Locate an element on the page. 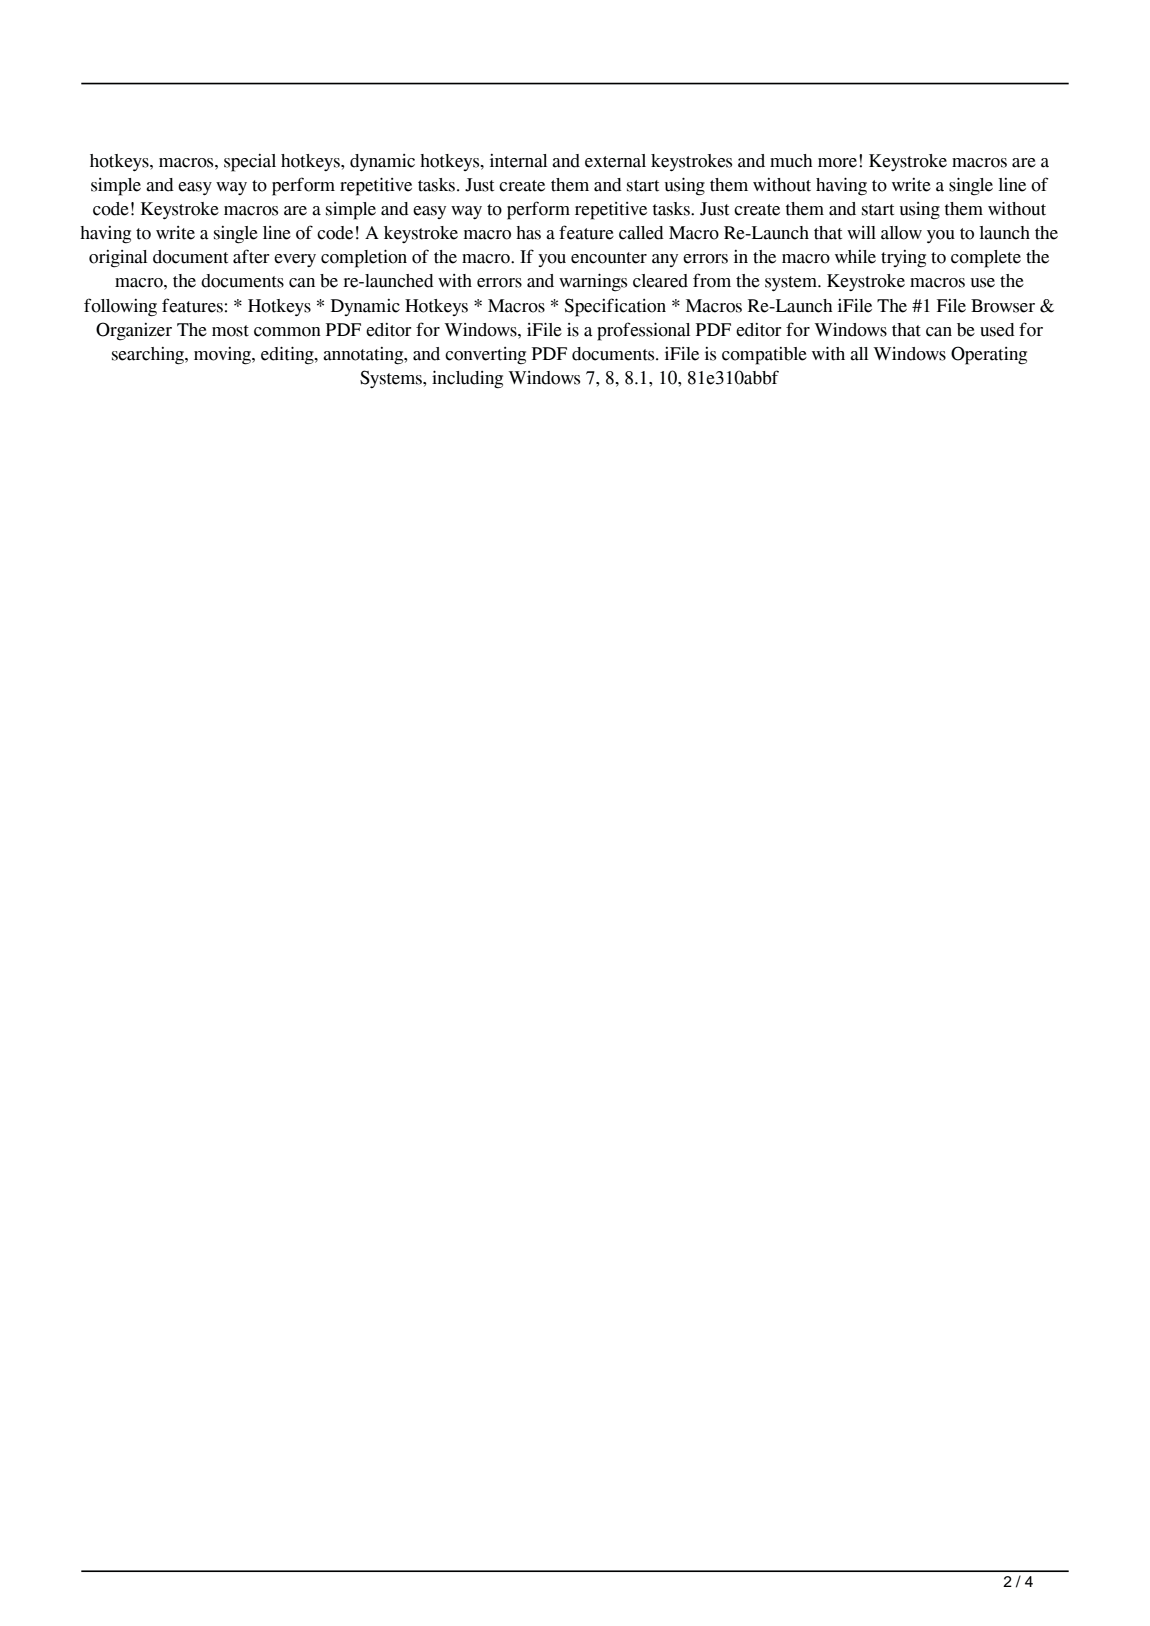 This image has height=1626, width=1150. much is located at coordinates (791, 161).
